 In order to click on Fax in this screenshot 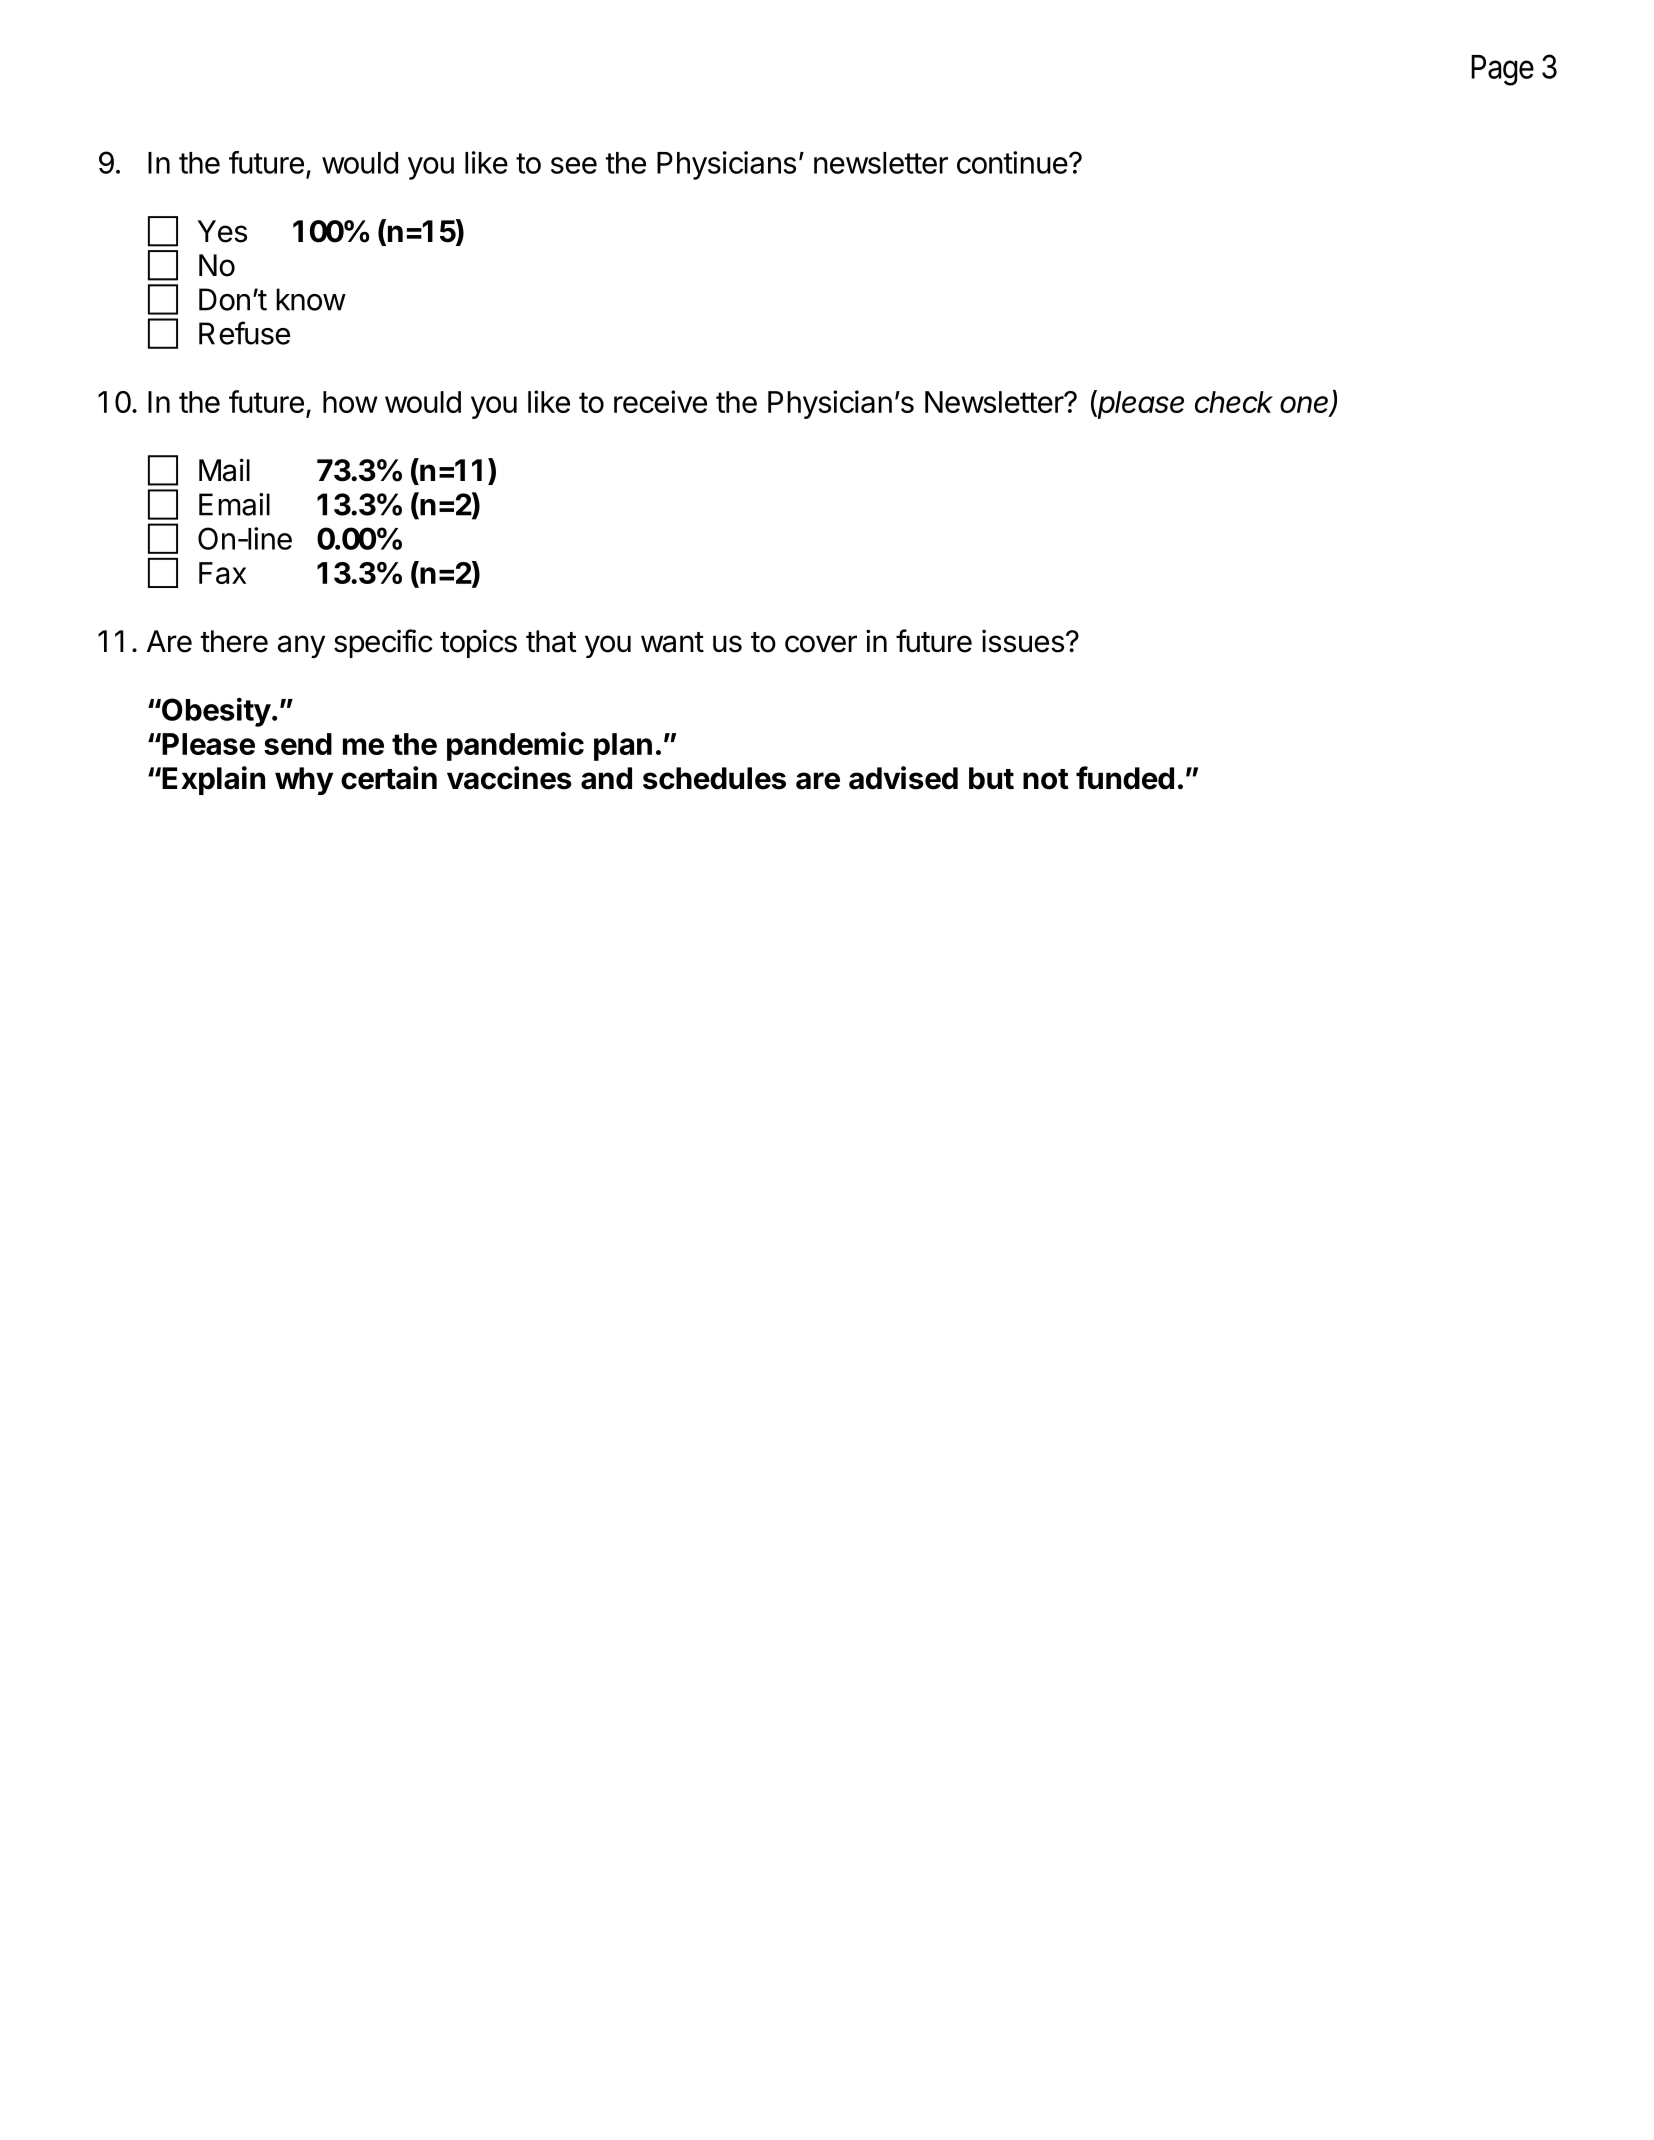, I will do `click(222, 573)`.
